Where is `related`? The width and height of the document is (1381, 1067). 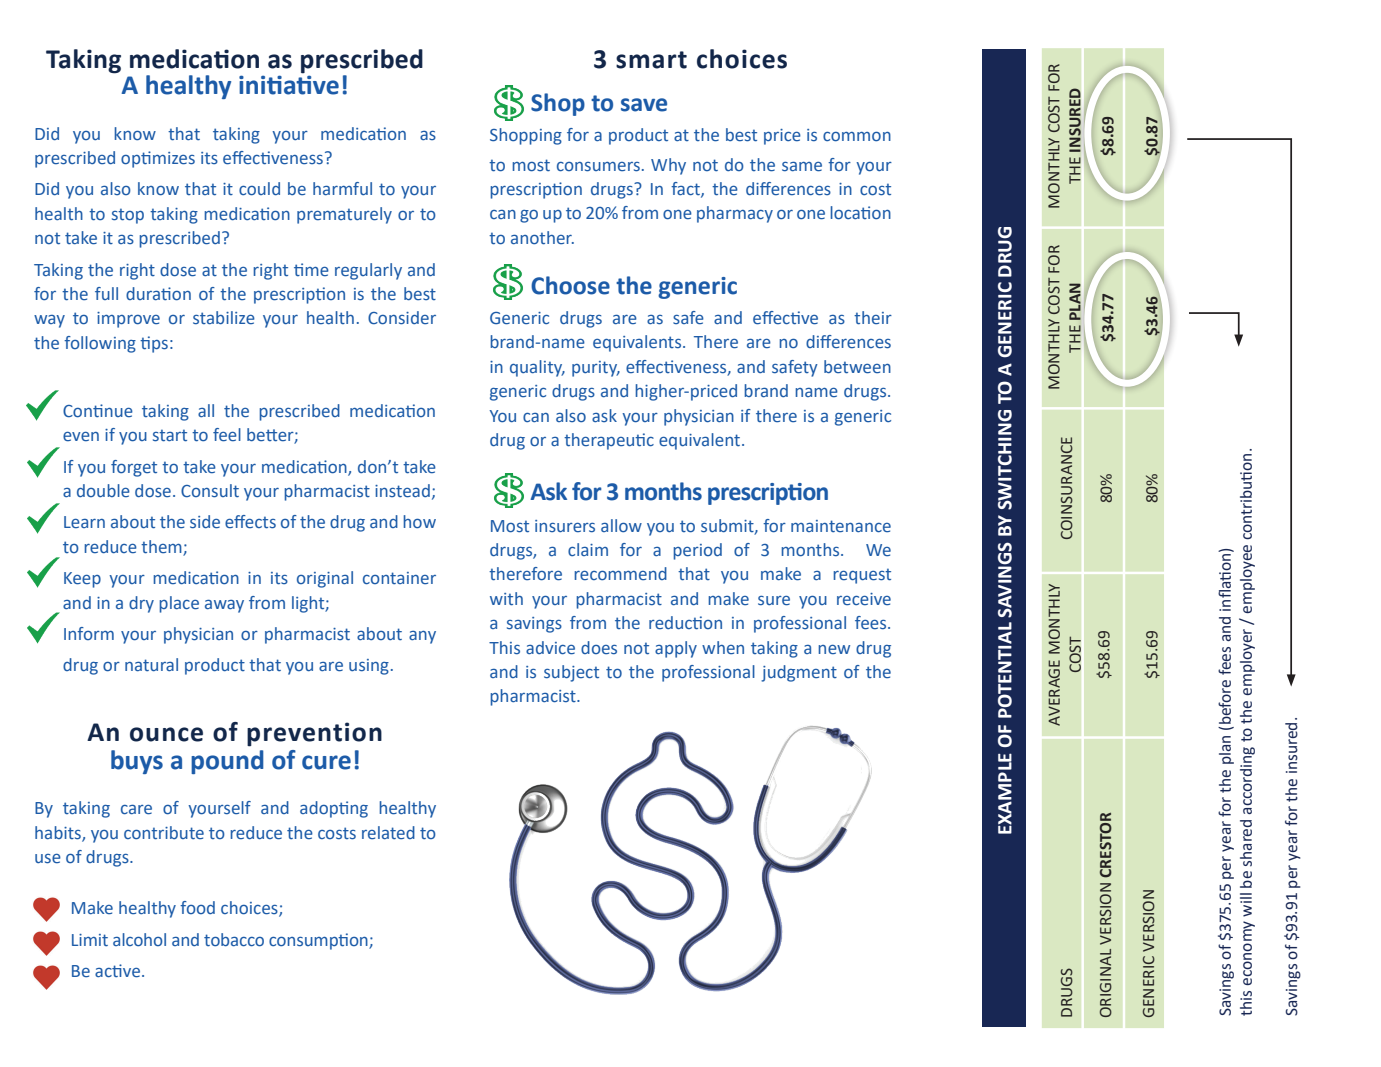 related is located at coordinates (388, 832).
